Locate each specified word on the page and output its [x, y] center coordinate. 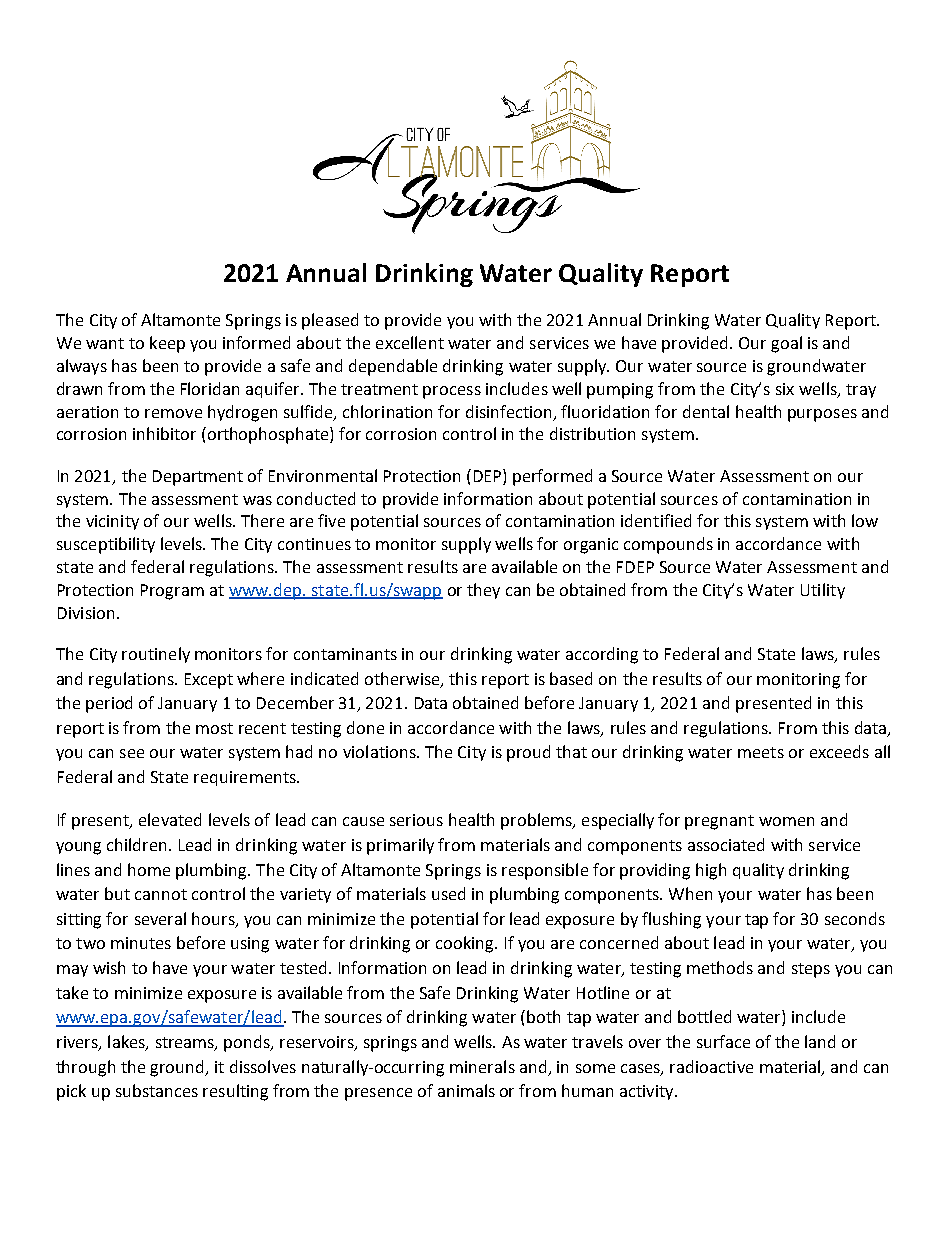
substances [157, 1090]
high [711, 871]
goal [786, 344]
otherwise [403, 679]
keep [167, 344]
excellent [410, 342]
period [109, 704]
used [448, 893]
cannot [161, 894]
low [865, 520]
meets [761, 752]
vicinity [112, 522]
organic [591, 546]
